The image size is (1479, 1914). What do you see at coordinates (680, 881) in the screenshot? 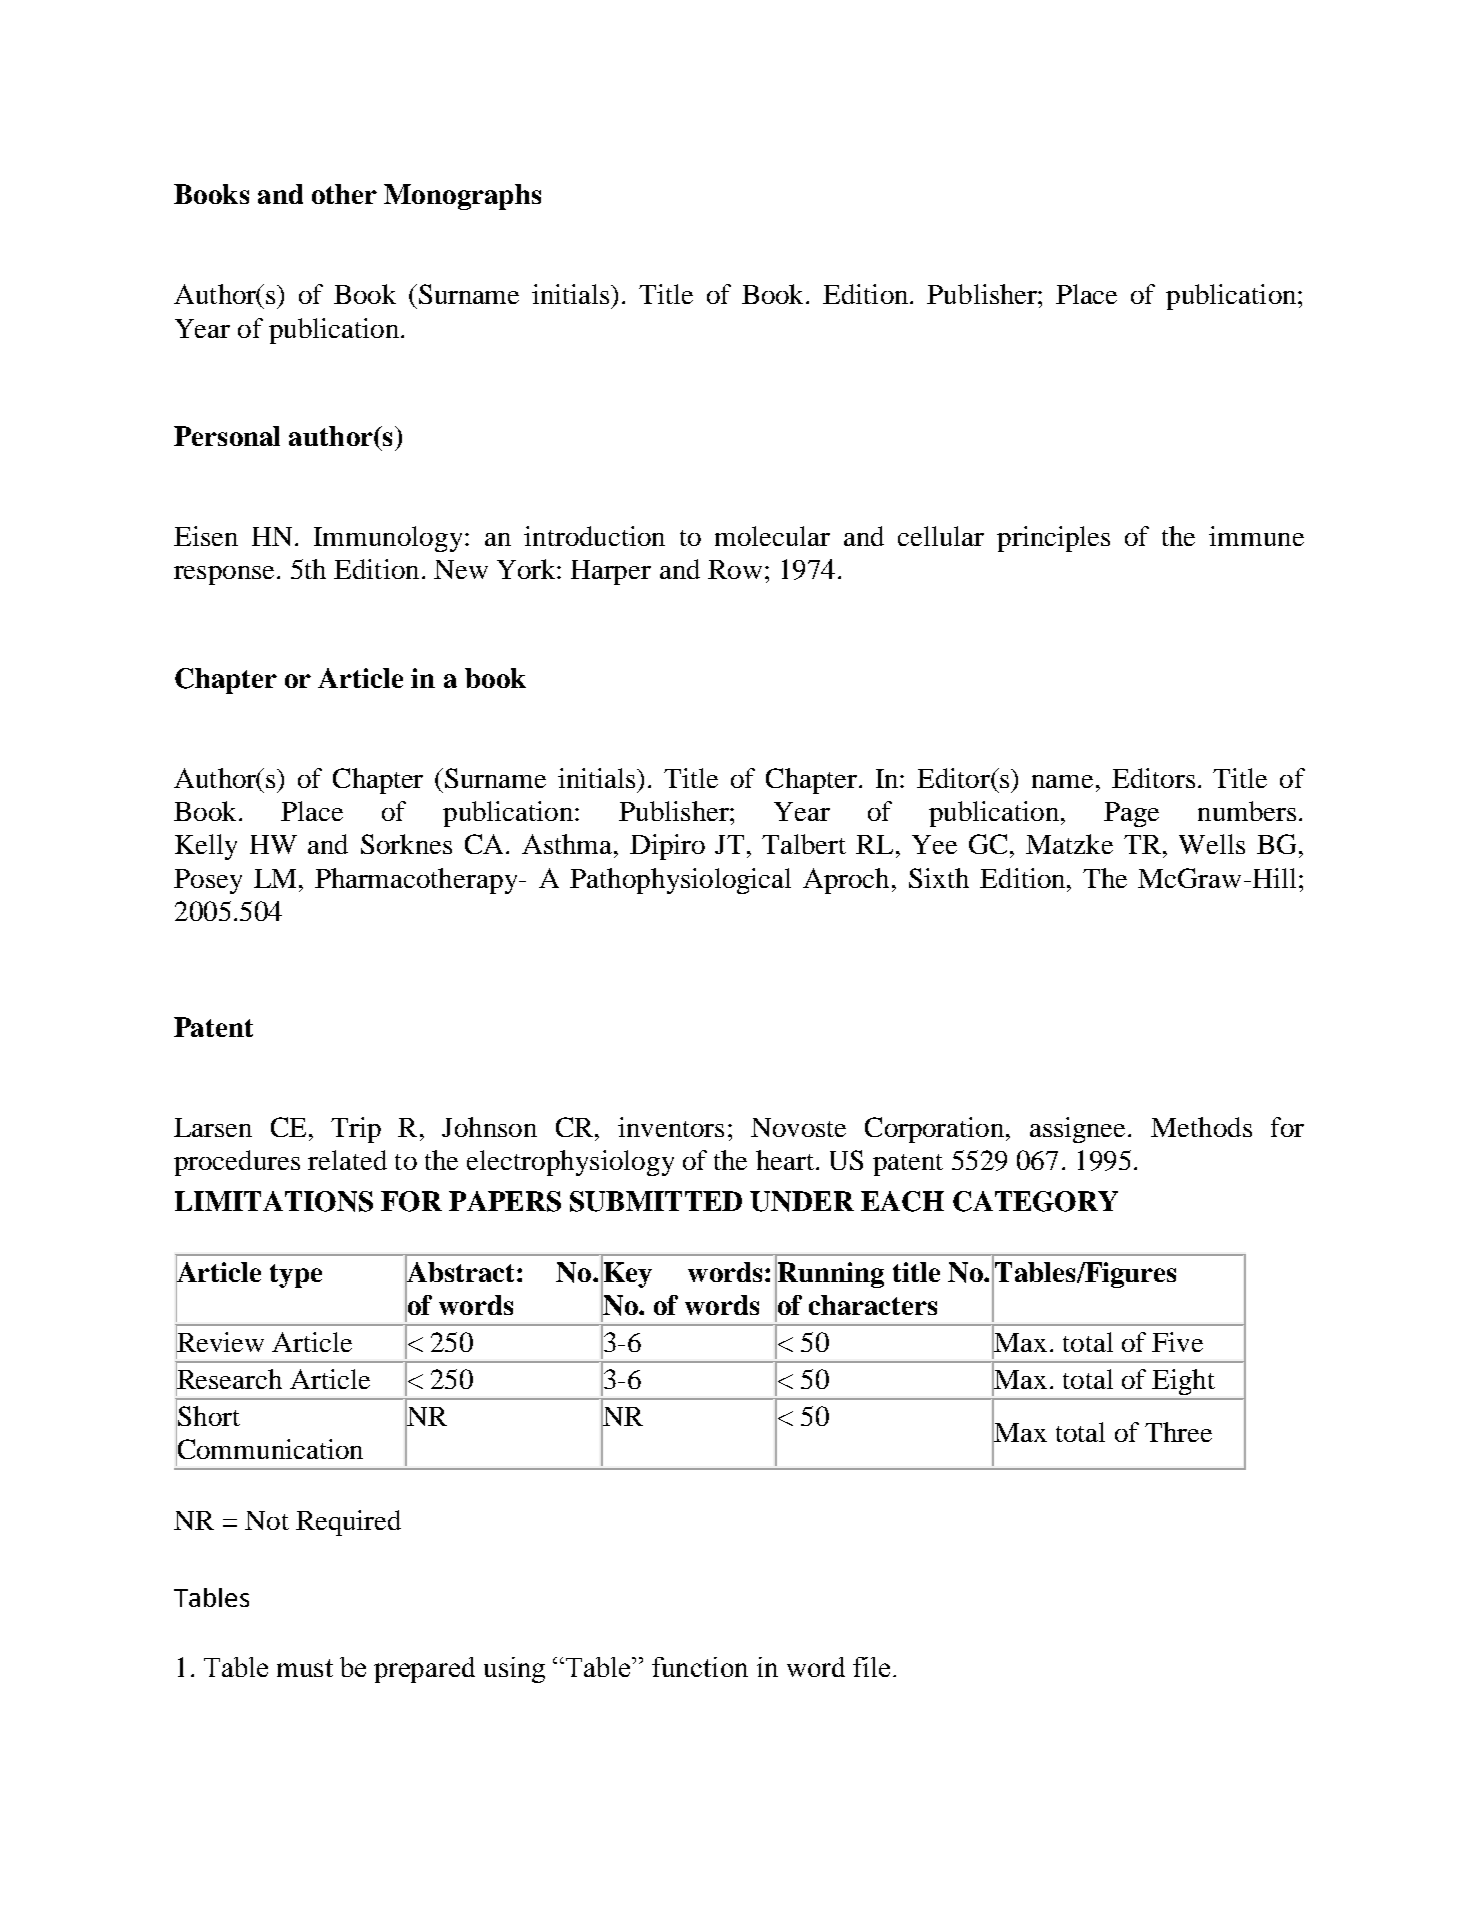
I see `Pathophysiological` at bounding box center [680, 881].
